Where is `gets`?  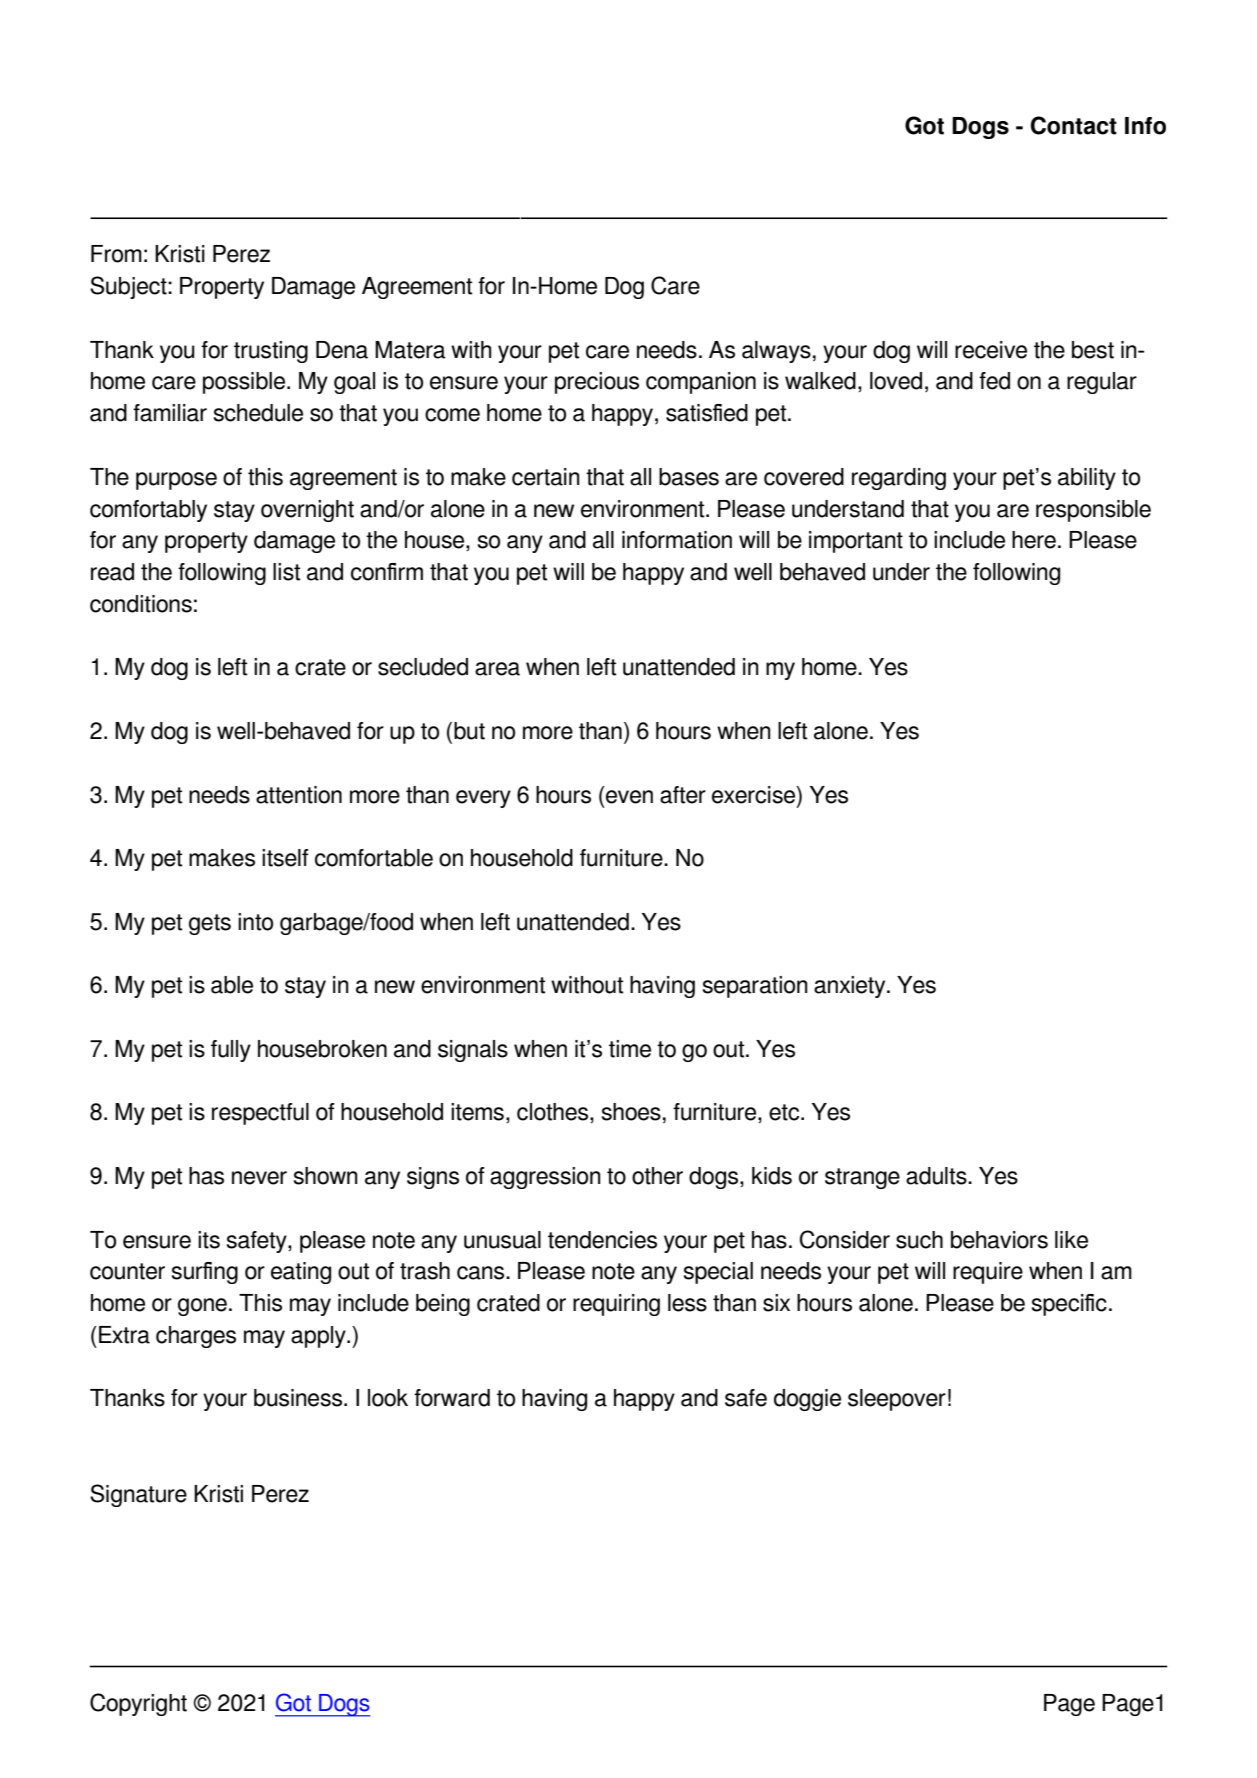
gets is located at coordinates (210, 924).
